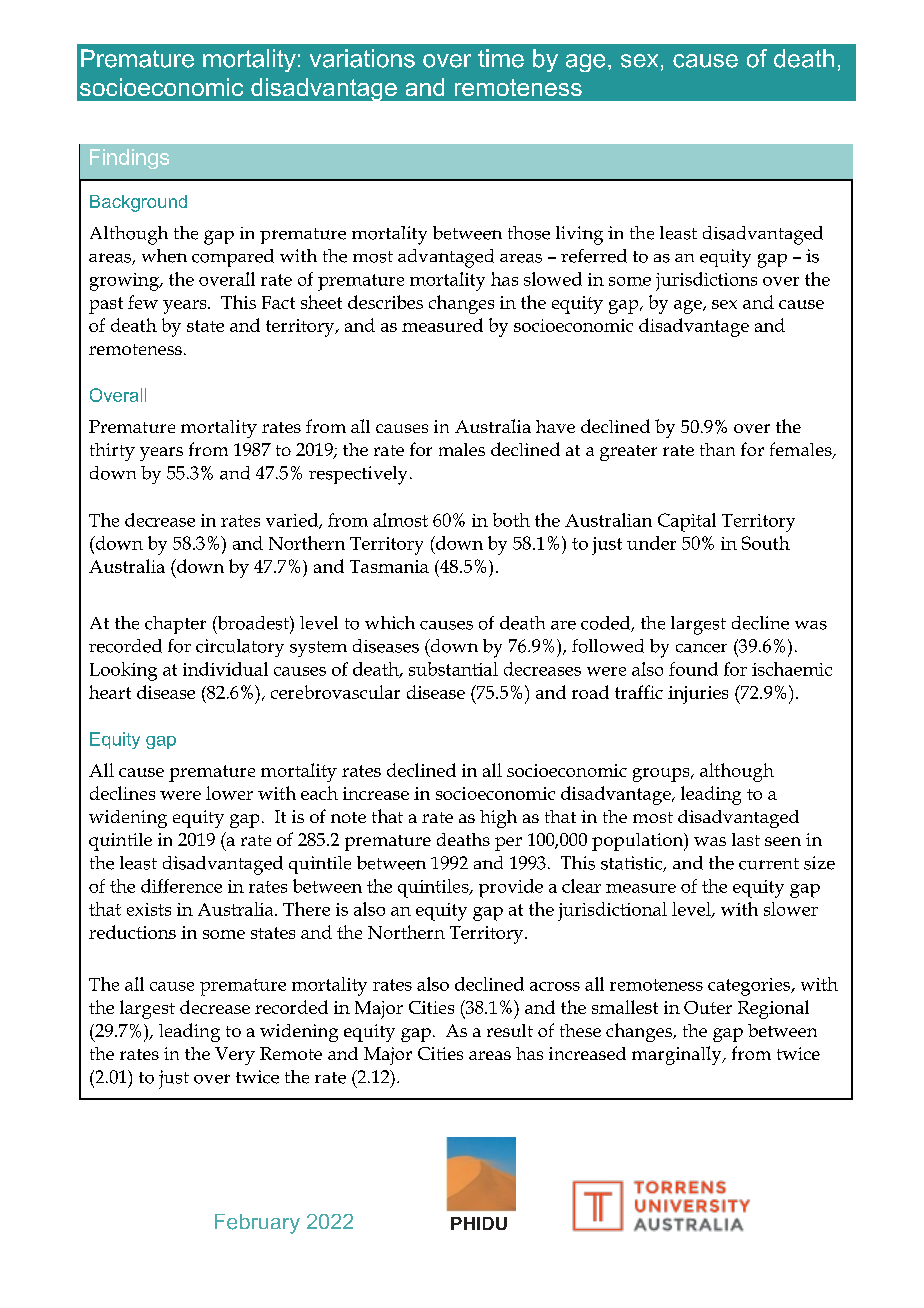 The width and height of the document is (924, 1308). Describe the element at coordinates (175, 625) in the document. I see `chapter` at that location.
